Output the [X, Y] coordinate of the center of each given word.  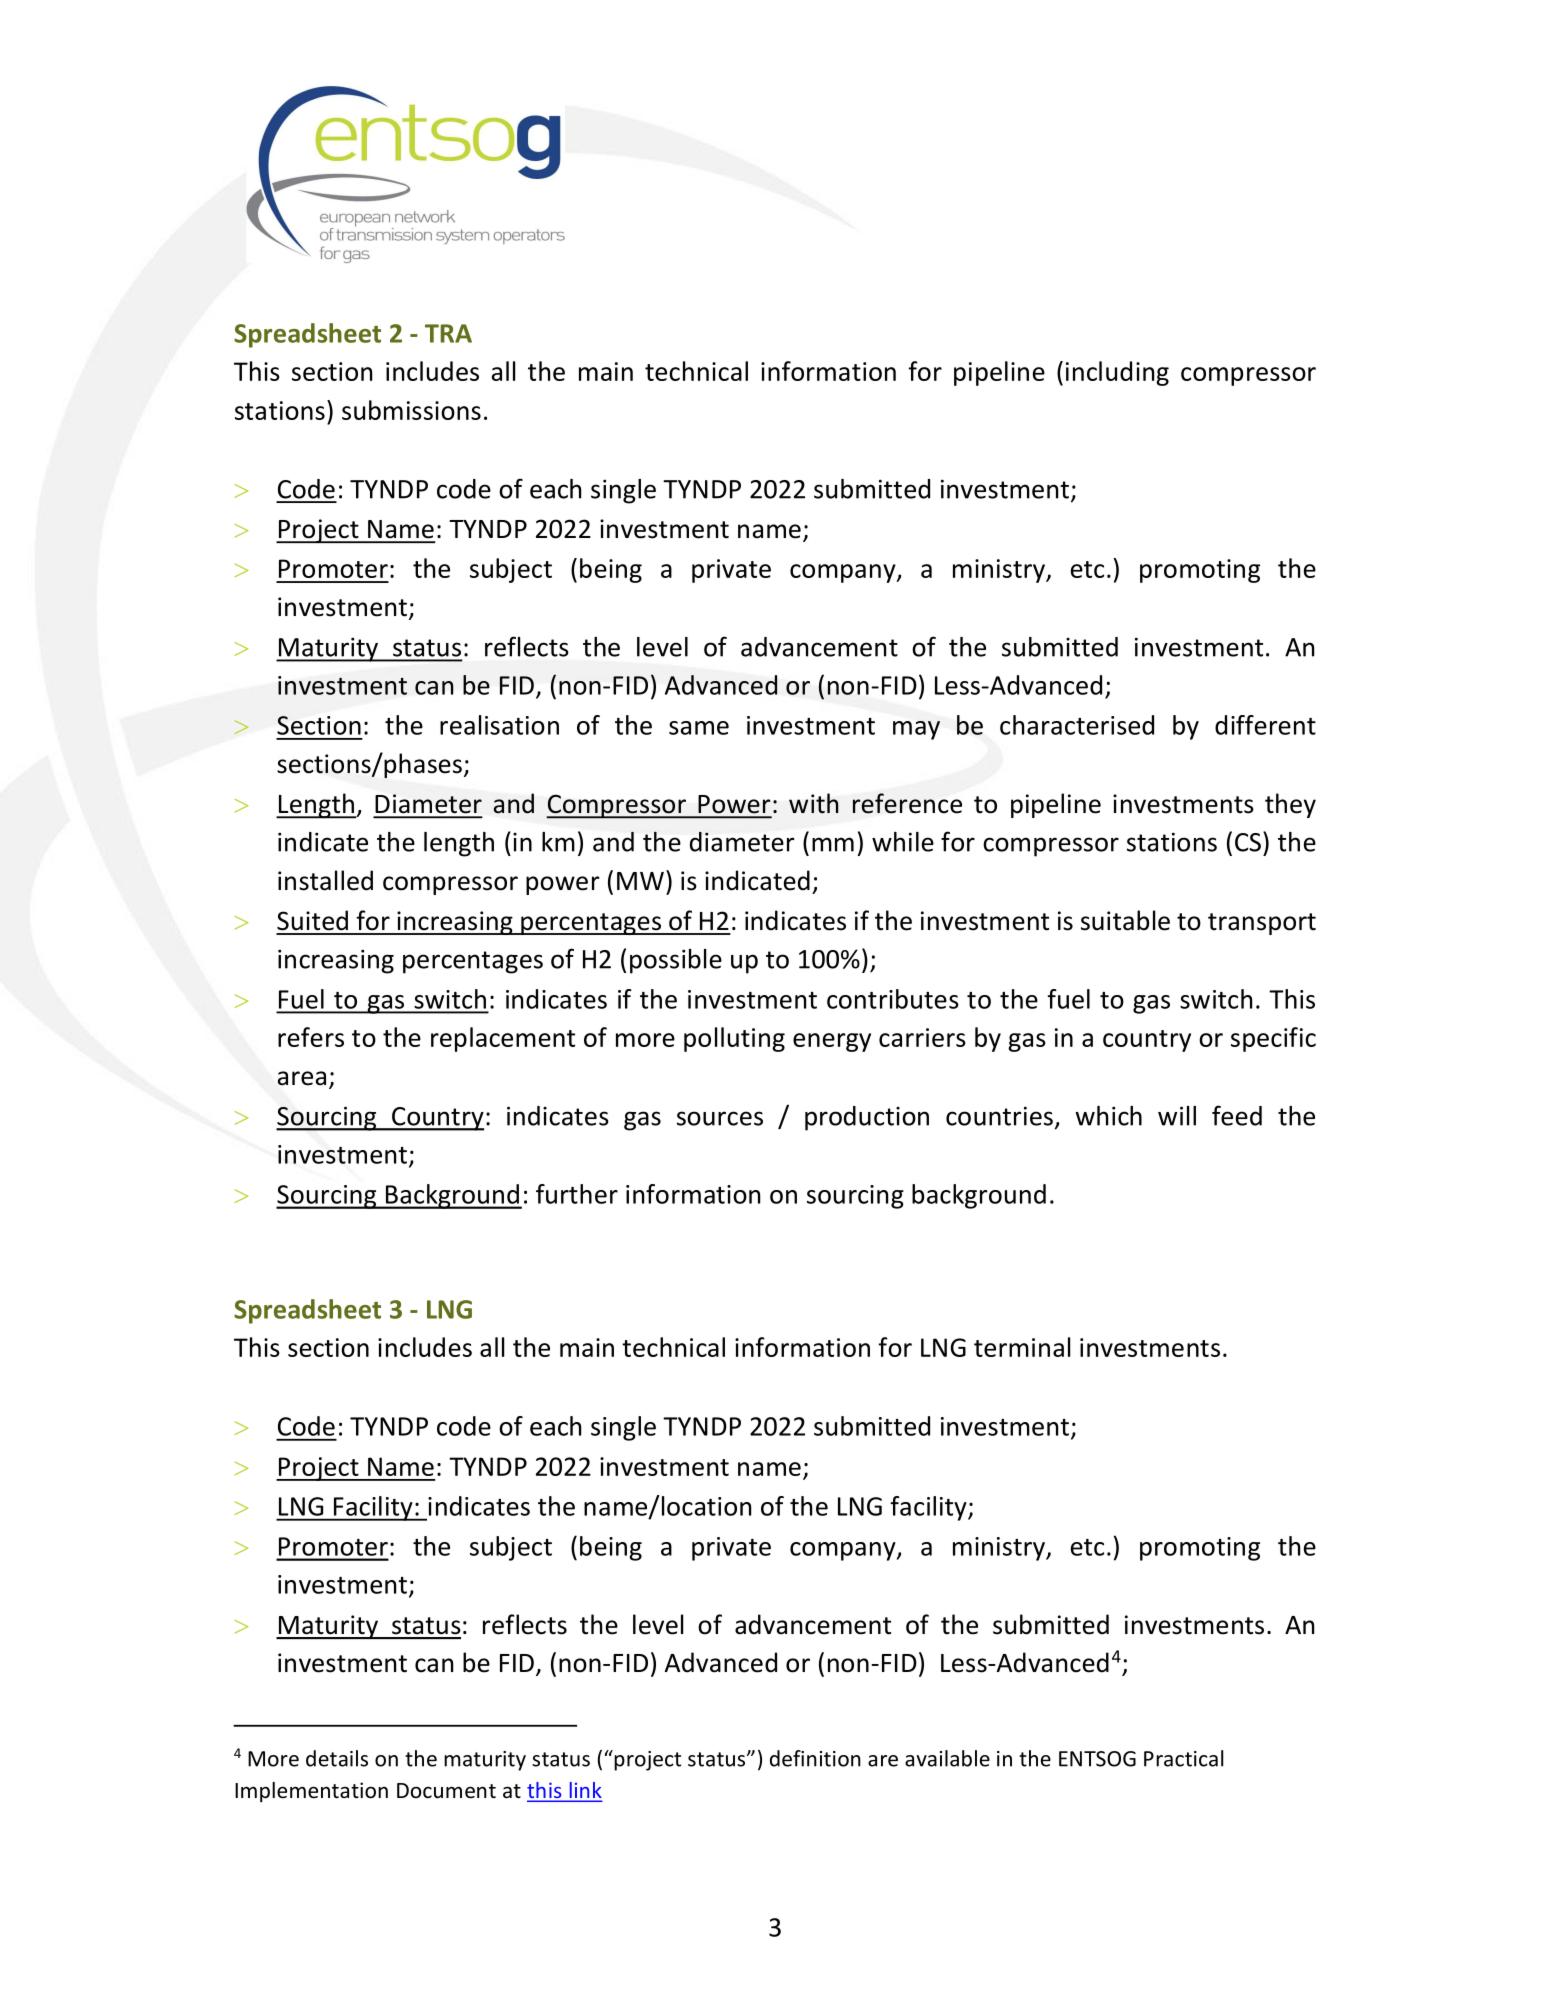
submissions [411, 410]
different [1265, 725]
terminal [1022, 1347]
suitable [1125, 920]
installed [325, 880]
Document [446, 1791]
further [577, 1194]
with [814, 803]
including [1117, 373]
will [1177, 1116]
